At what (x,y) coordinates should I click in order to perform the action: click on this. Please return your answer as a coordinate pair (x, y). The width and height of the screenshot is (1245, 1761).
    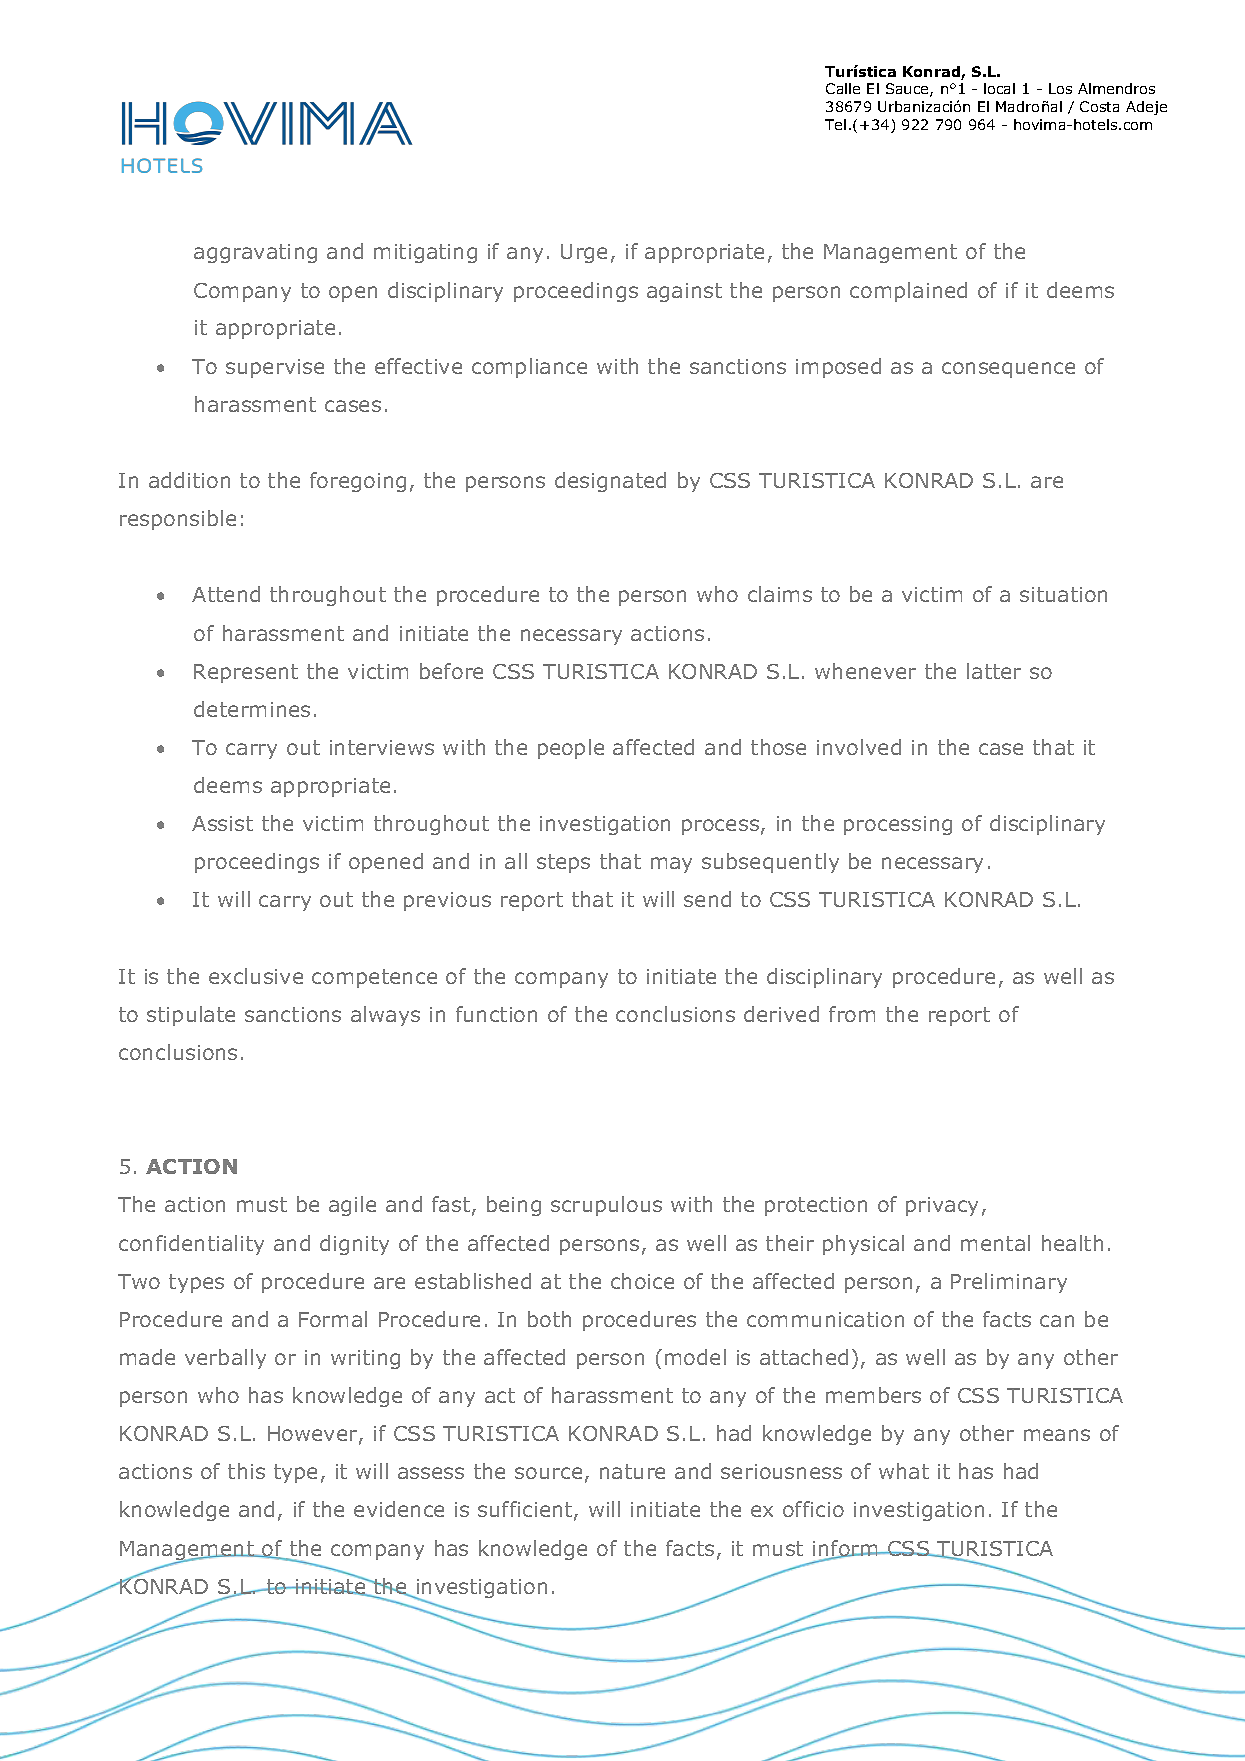
    Looking at the image, I should click on (246, 1471).
